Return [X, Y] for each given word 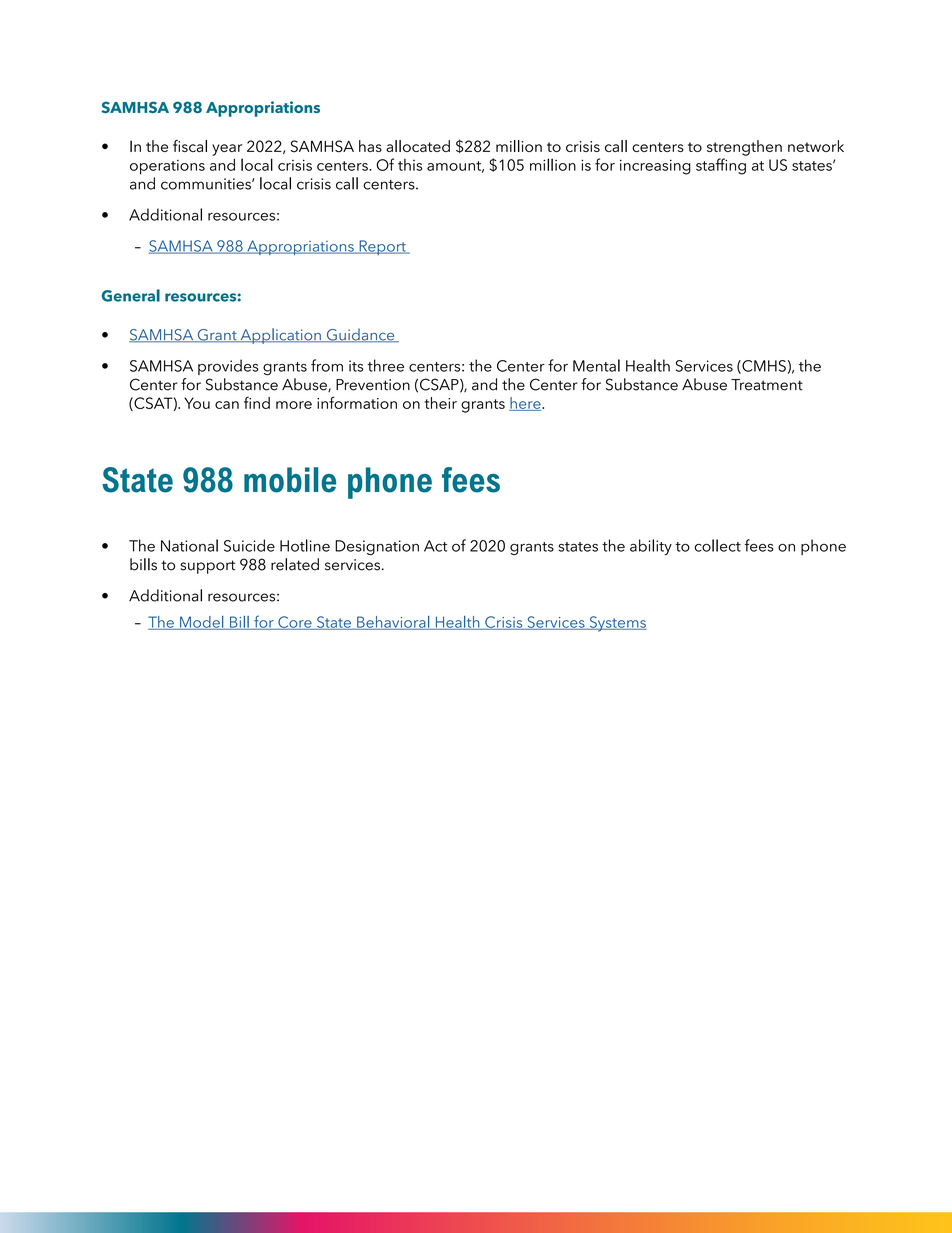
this [410, 165]
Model [202, 623]
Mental [596, 365]
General [131, 295]
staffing [721, 166]
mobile [290, 480]
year [227, 150]
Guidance [360, 335]
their [440, 403]
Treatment [767, 385]
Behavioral [393, 623]
